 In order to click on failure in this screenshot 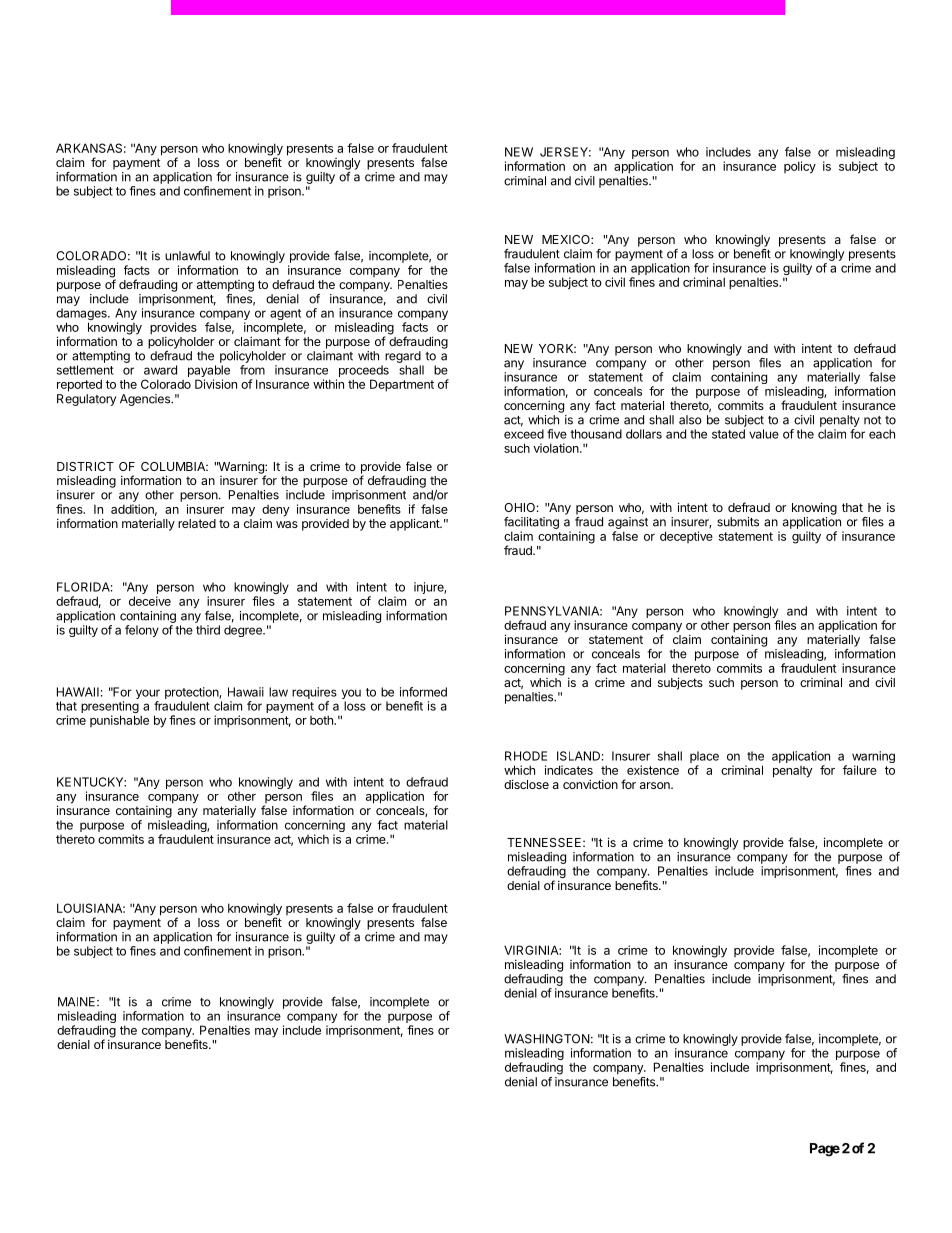, I will do `click(860, 770)`.
